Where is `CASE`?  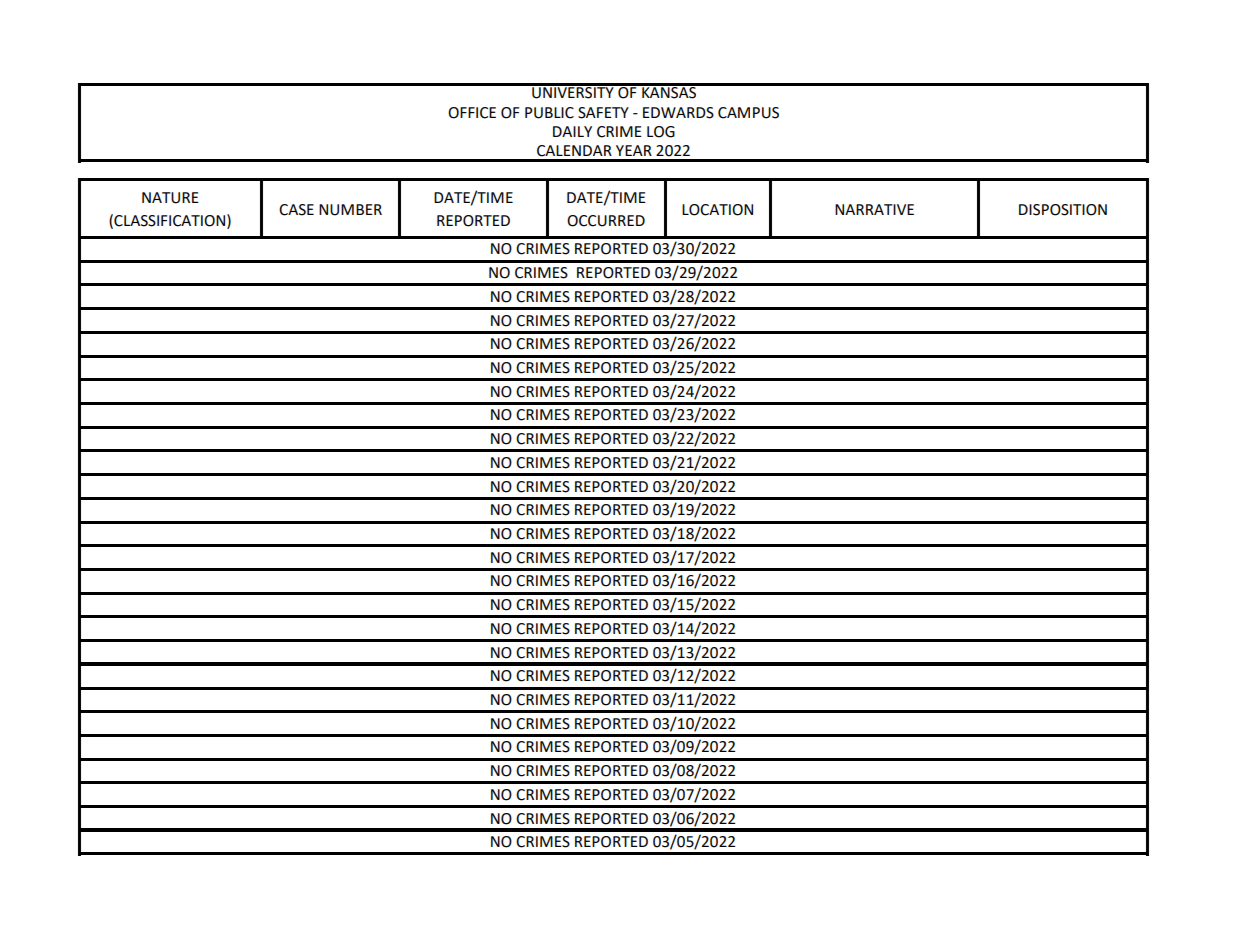 CASE is located at coordinates (296, 210).
